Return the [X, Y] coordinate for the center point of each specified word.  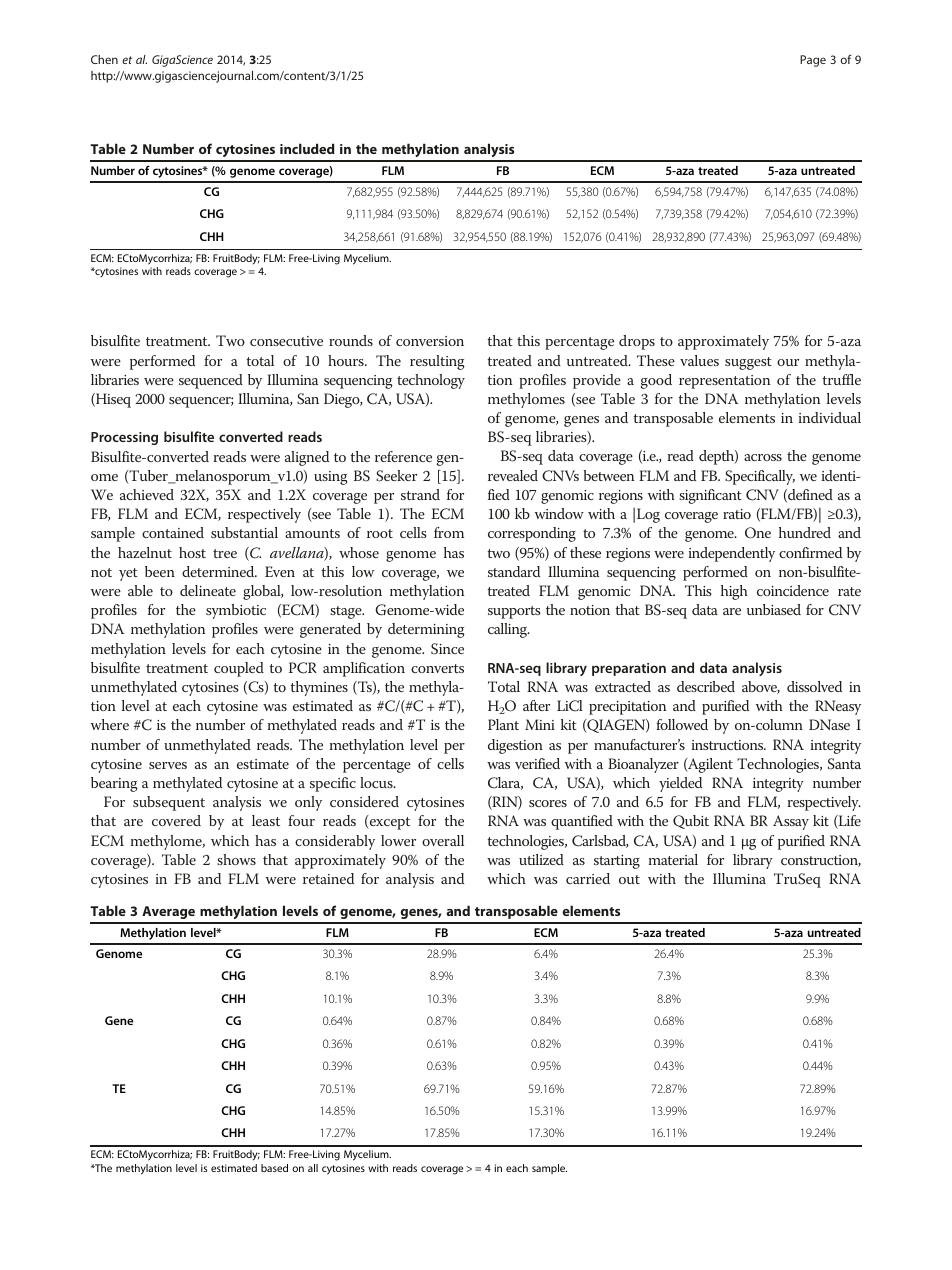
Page [813, 61]
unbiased [774, 609]
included [307, 148]
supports [514, 612]
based [274, 1168]
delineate [208, 590]
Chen [104, 59]
